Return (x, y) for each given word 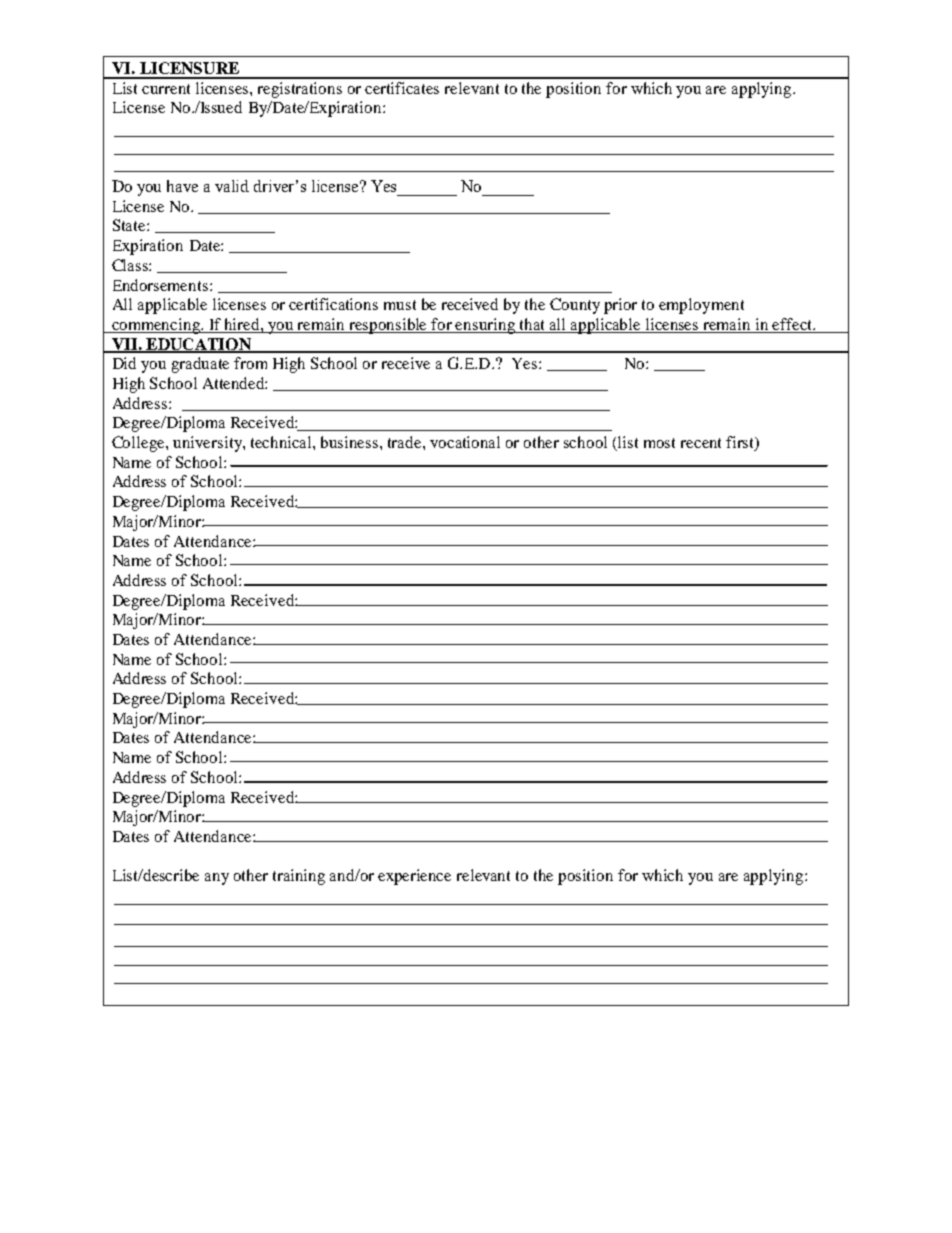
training (299, 877)
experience (414, 877)
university (208, 444)
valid (232, 186)
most (659, 443)
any (217, 879)
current (166, 89)
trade (406, 442)
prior (620, 306)
